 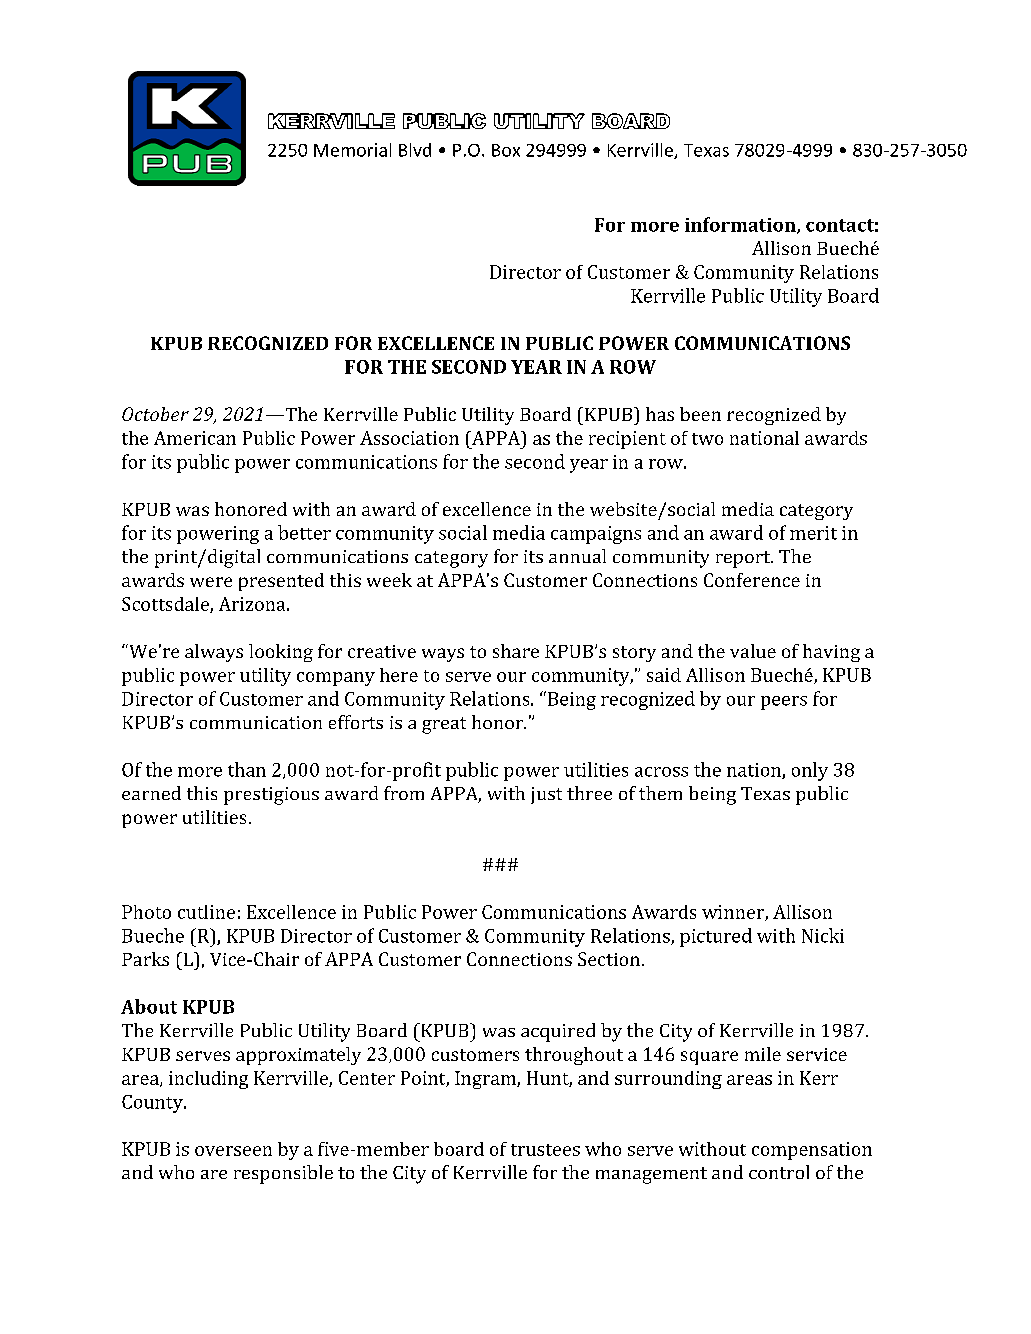 I want to click on Box, so click(x=506, y=150).
